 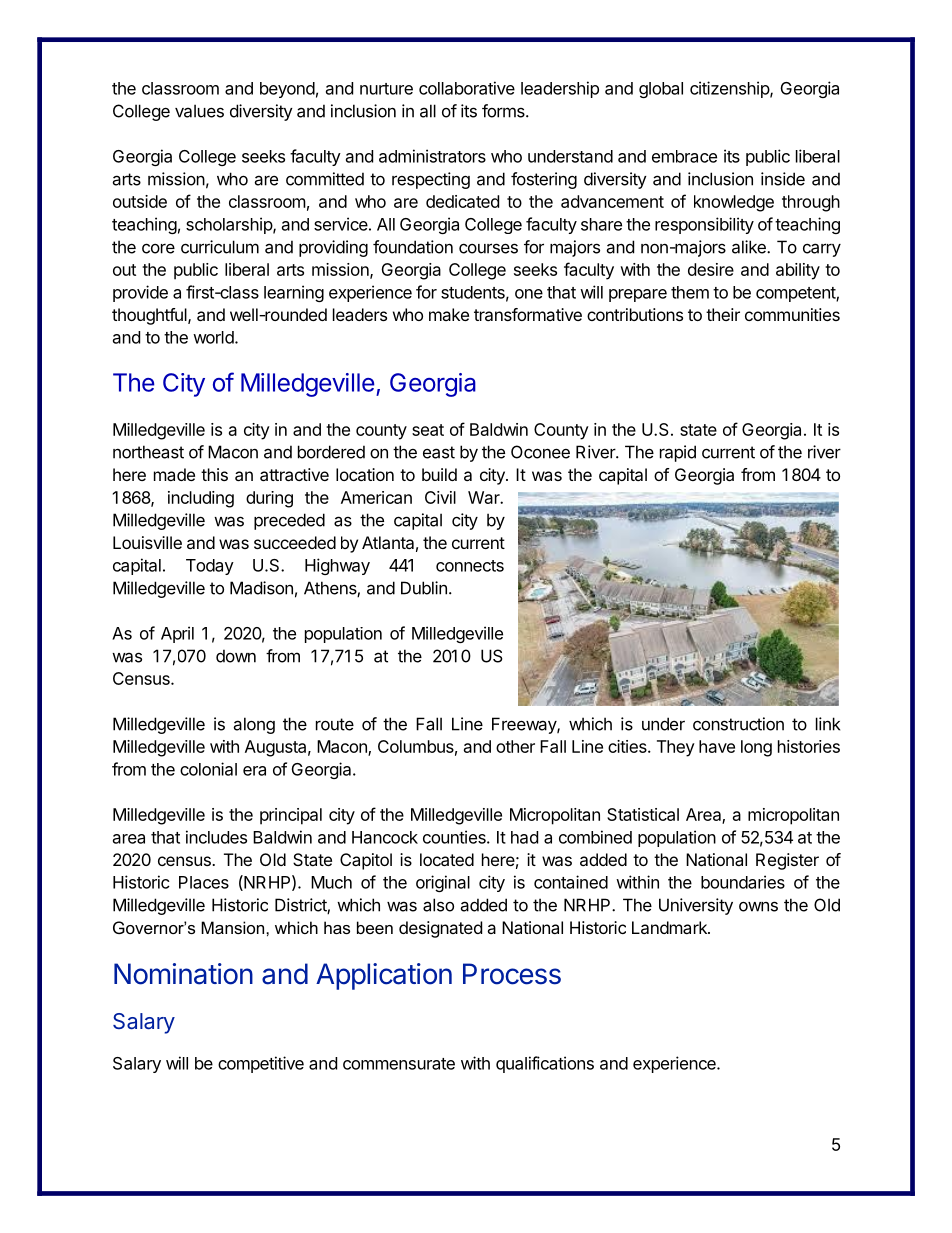 I want to click on down, so click(x=236, y=656).
